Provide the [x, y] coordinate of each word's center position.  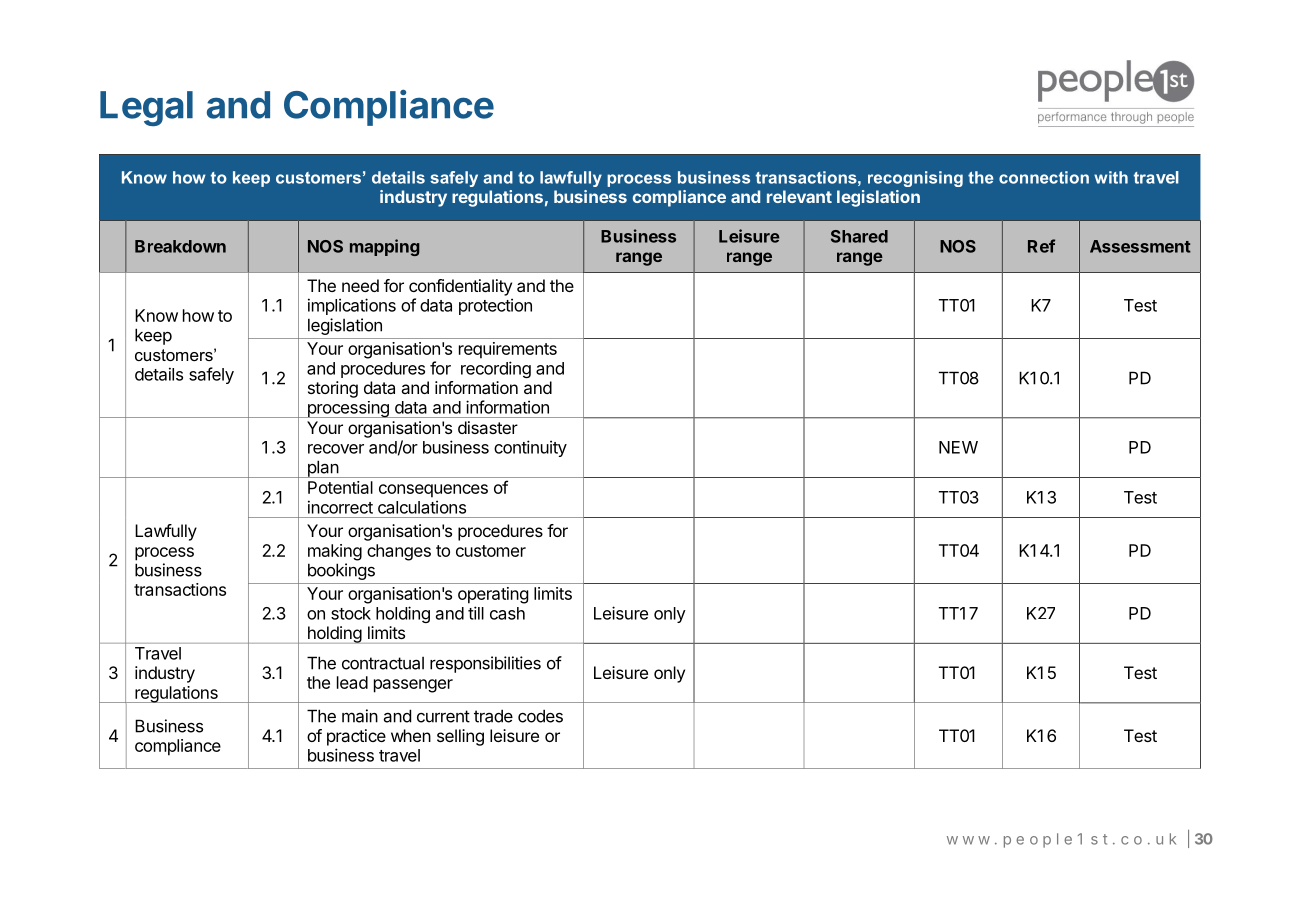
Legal [146, 108]
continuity [530, 448]
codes [540, 716]
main [360, 716]
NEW [958, 447]
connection [1044, 177]
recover [336, 449]
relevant [799, 196]
